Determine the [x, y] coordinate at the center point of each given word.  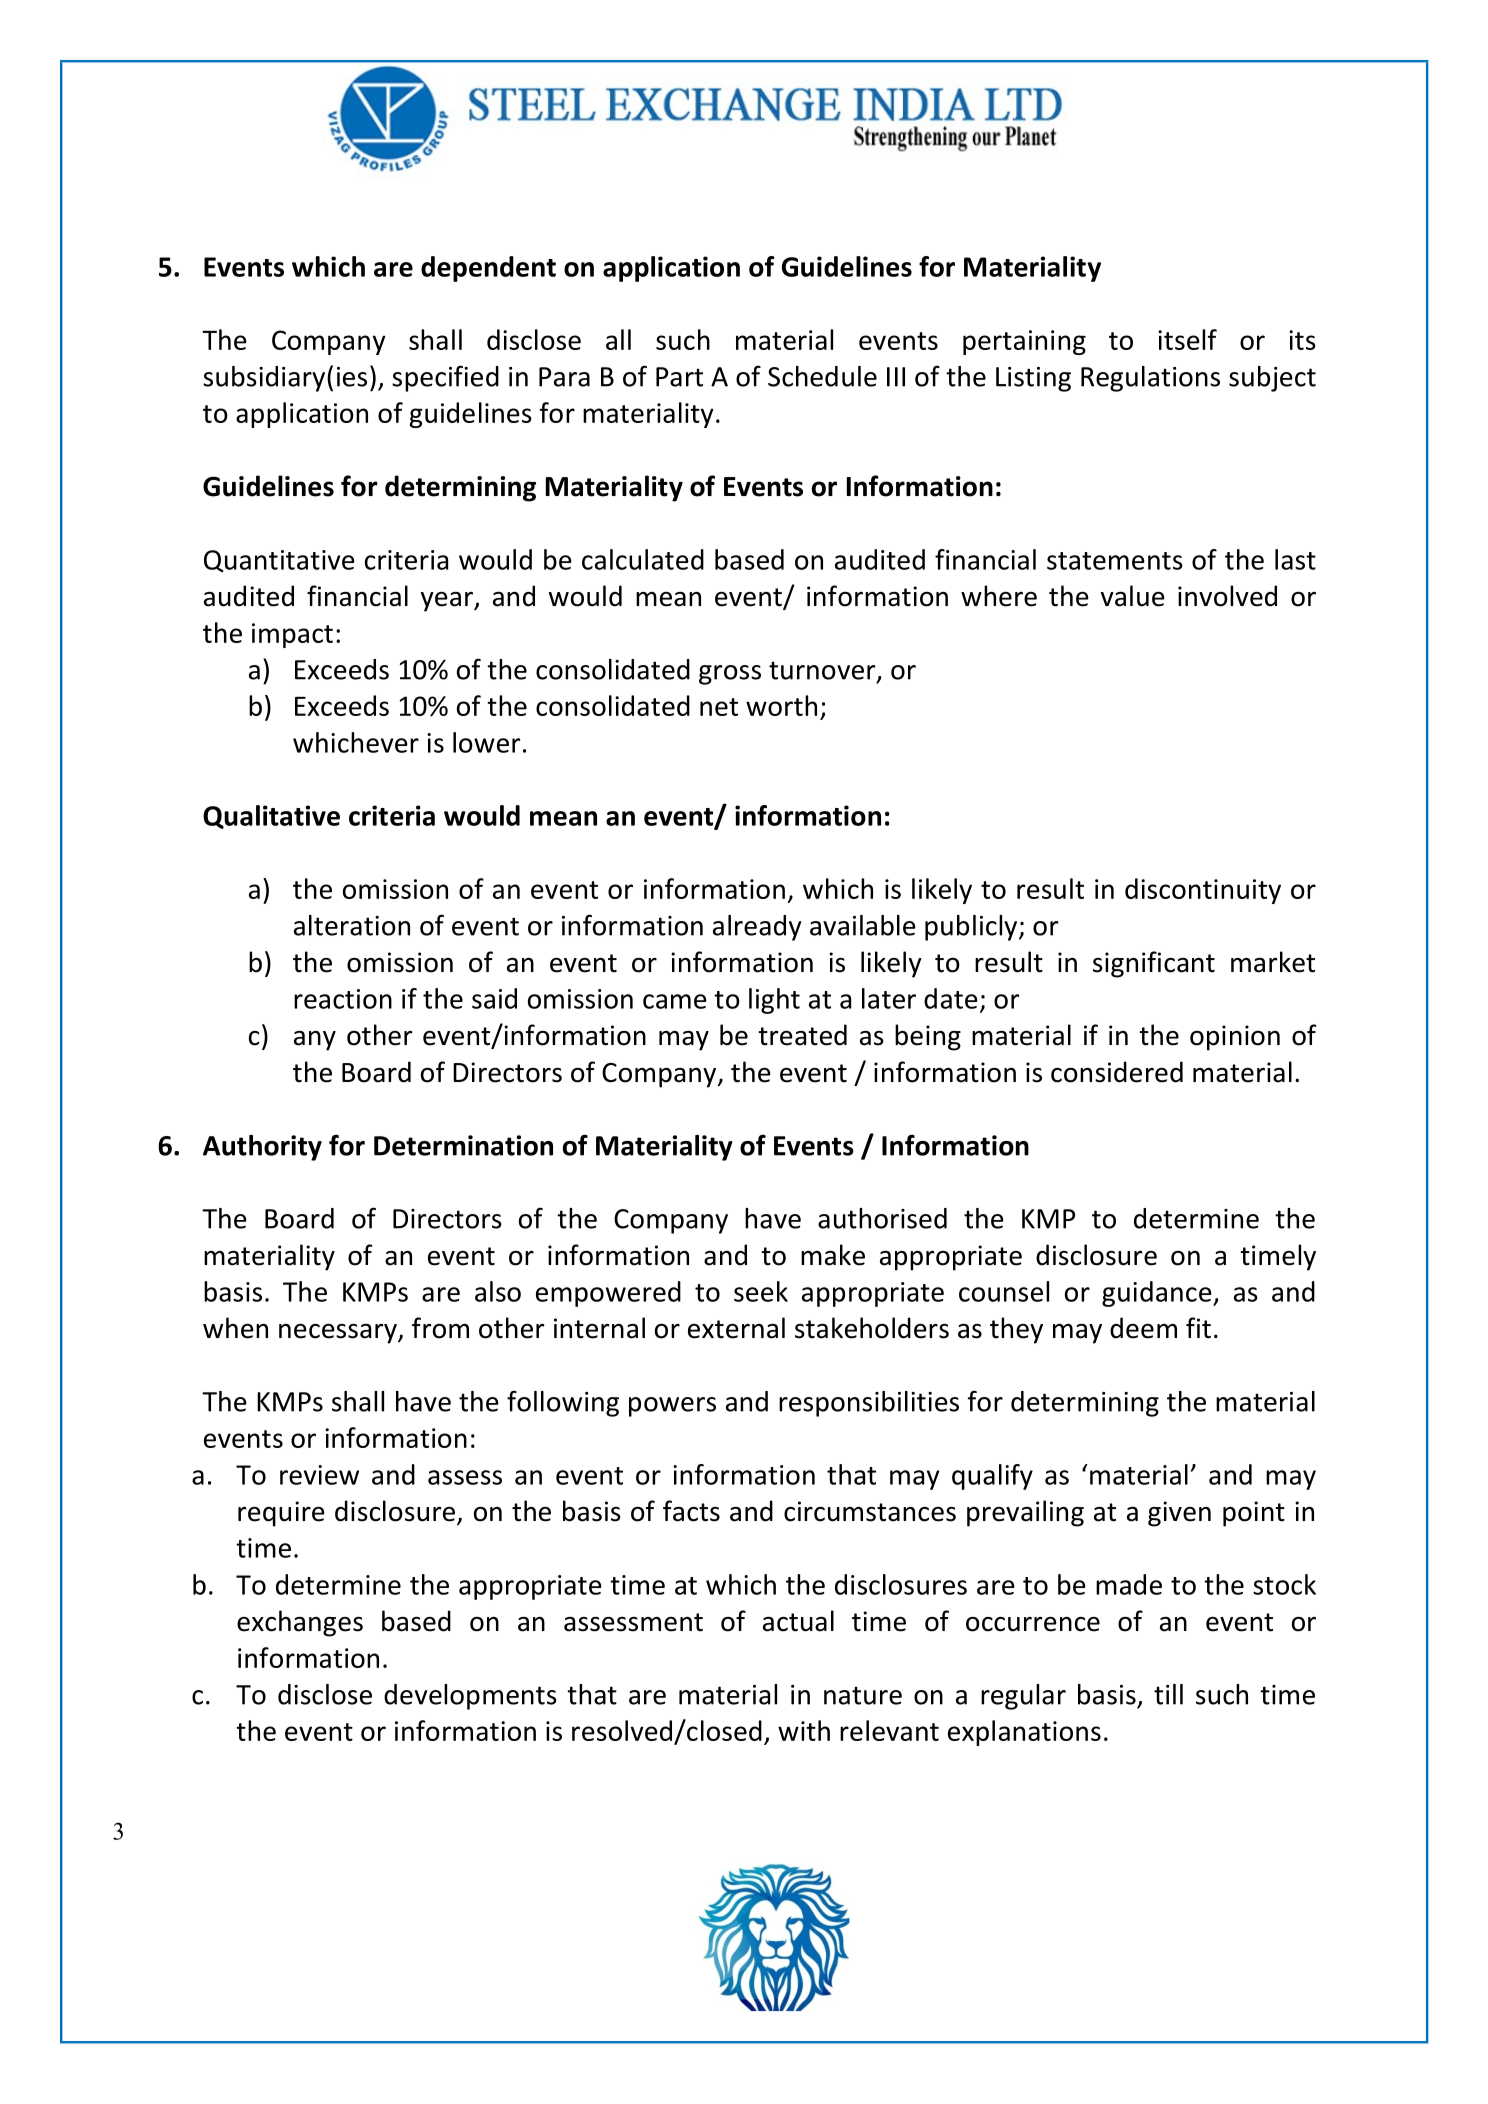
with [804, 1730]
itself [1187, 339]
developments [470, 1697]
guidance [1158, 1294]
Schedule [822, 376]
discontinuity [1203, 891]
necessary [339, 1334]
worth [781, 705]
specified [445, 378]
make [833, 1255]
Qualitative [271, 817]
